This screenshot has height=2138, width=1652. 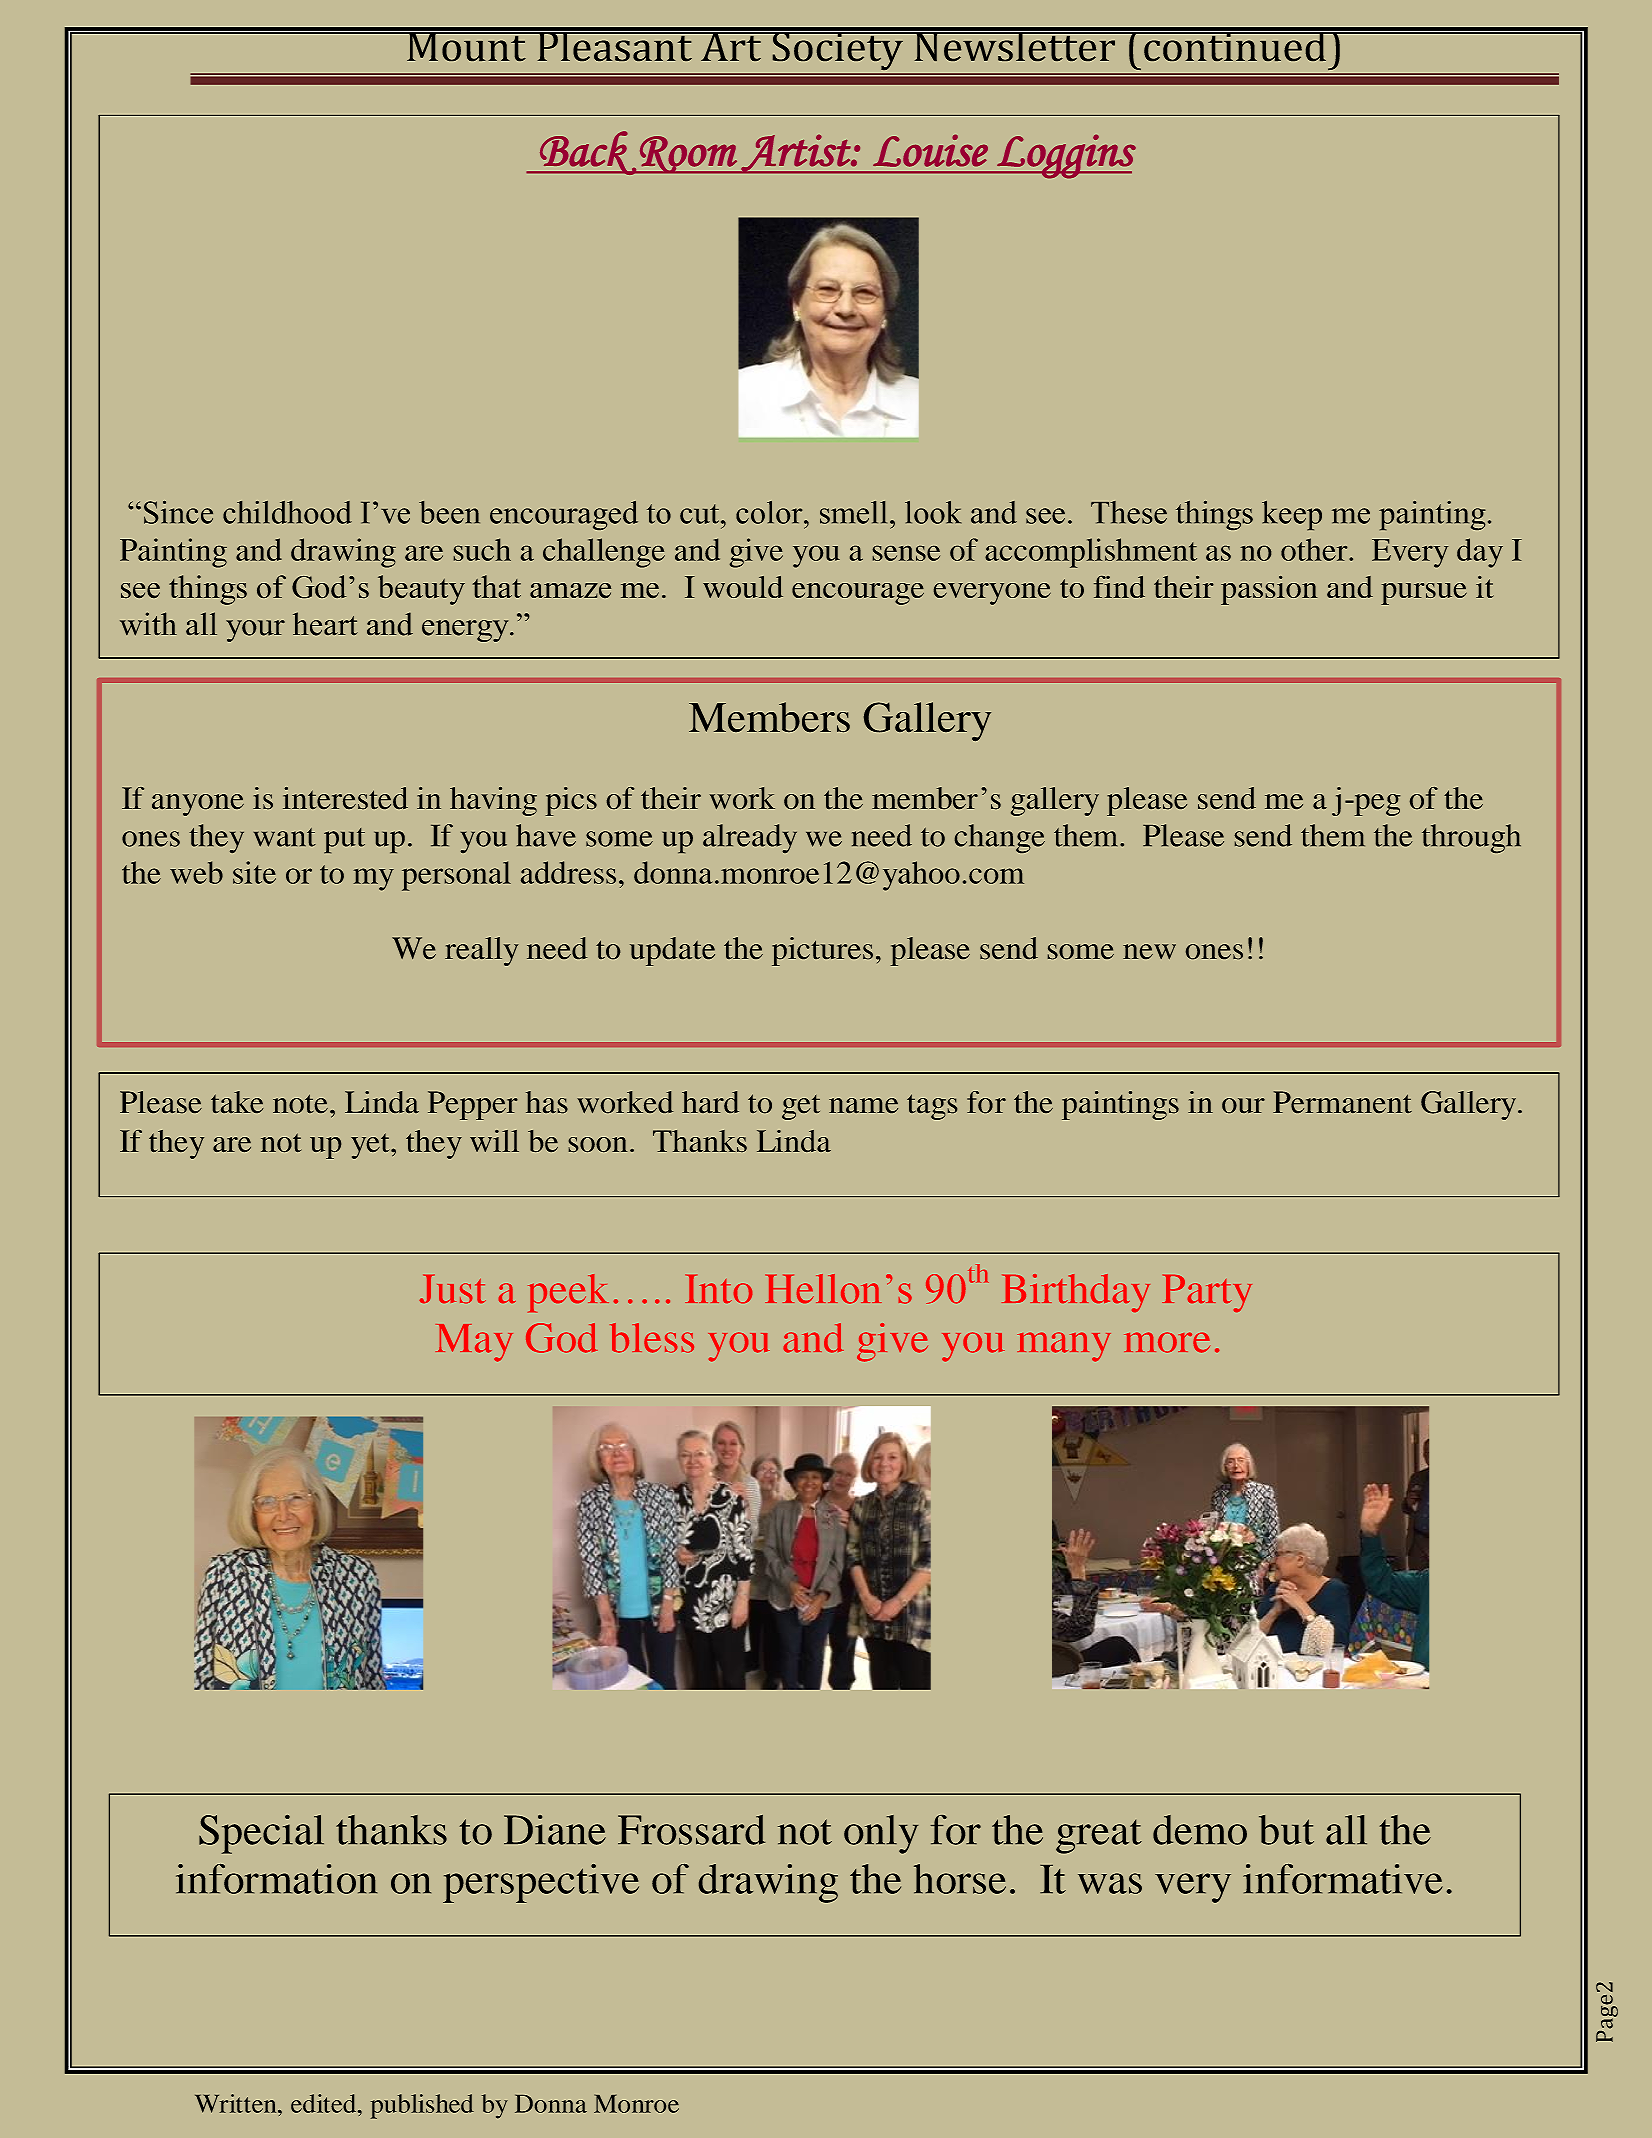 I want to click on site, so click(x=254, y=872).
